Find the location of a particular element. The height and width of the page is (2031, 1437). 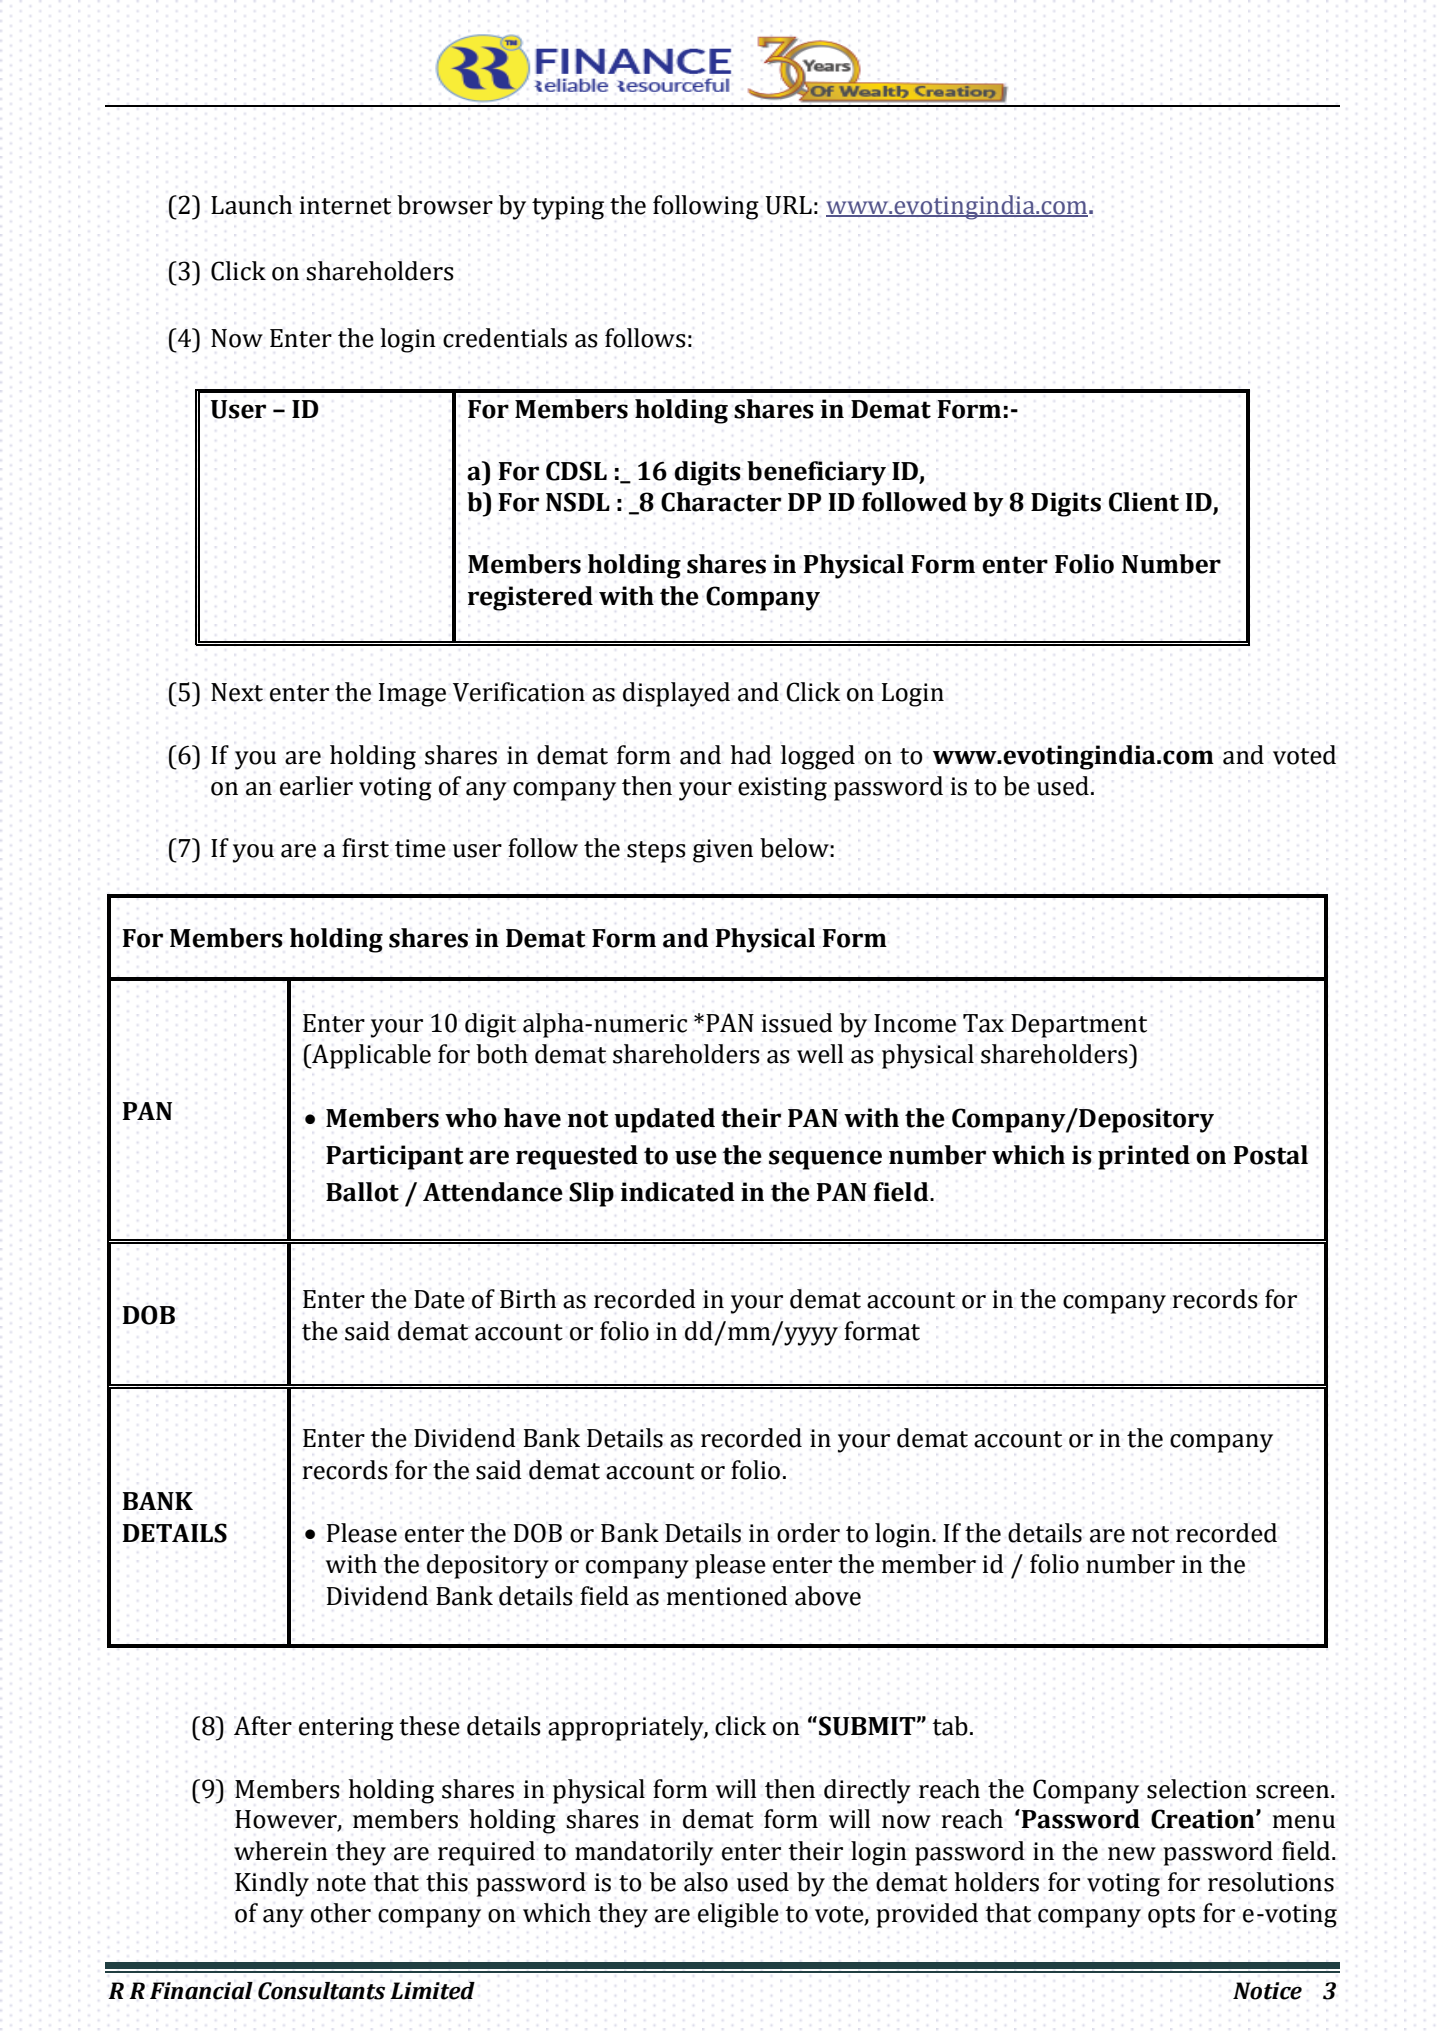

other is located at coordinates (341, 1913).
